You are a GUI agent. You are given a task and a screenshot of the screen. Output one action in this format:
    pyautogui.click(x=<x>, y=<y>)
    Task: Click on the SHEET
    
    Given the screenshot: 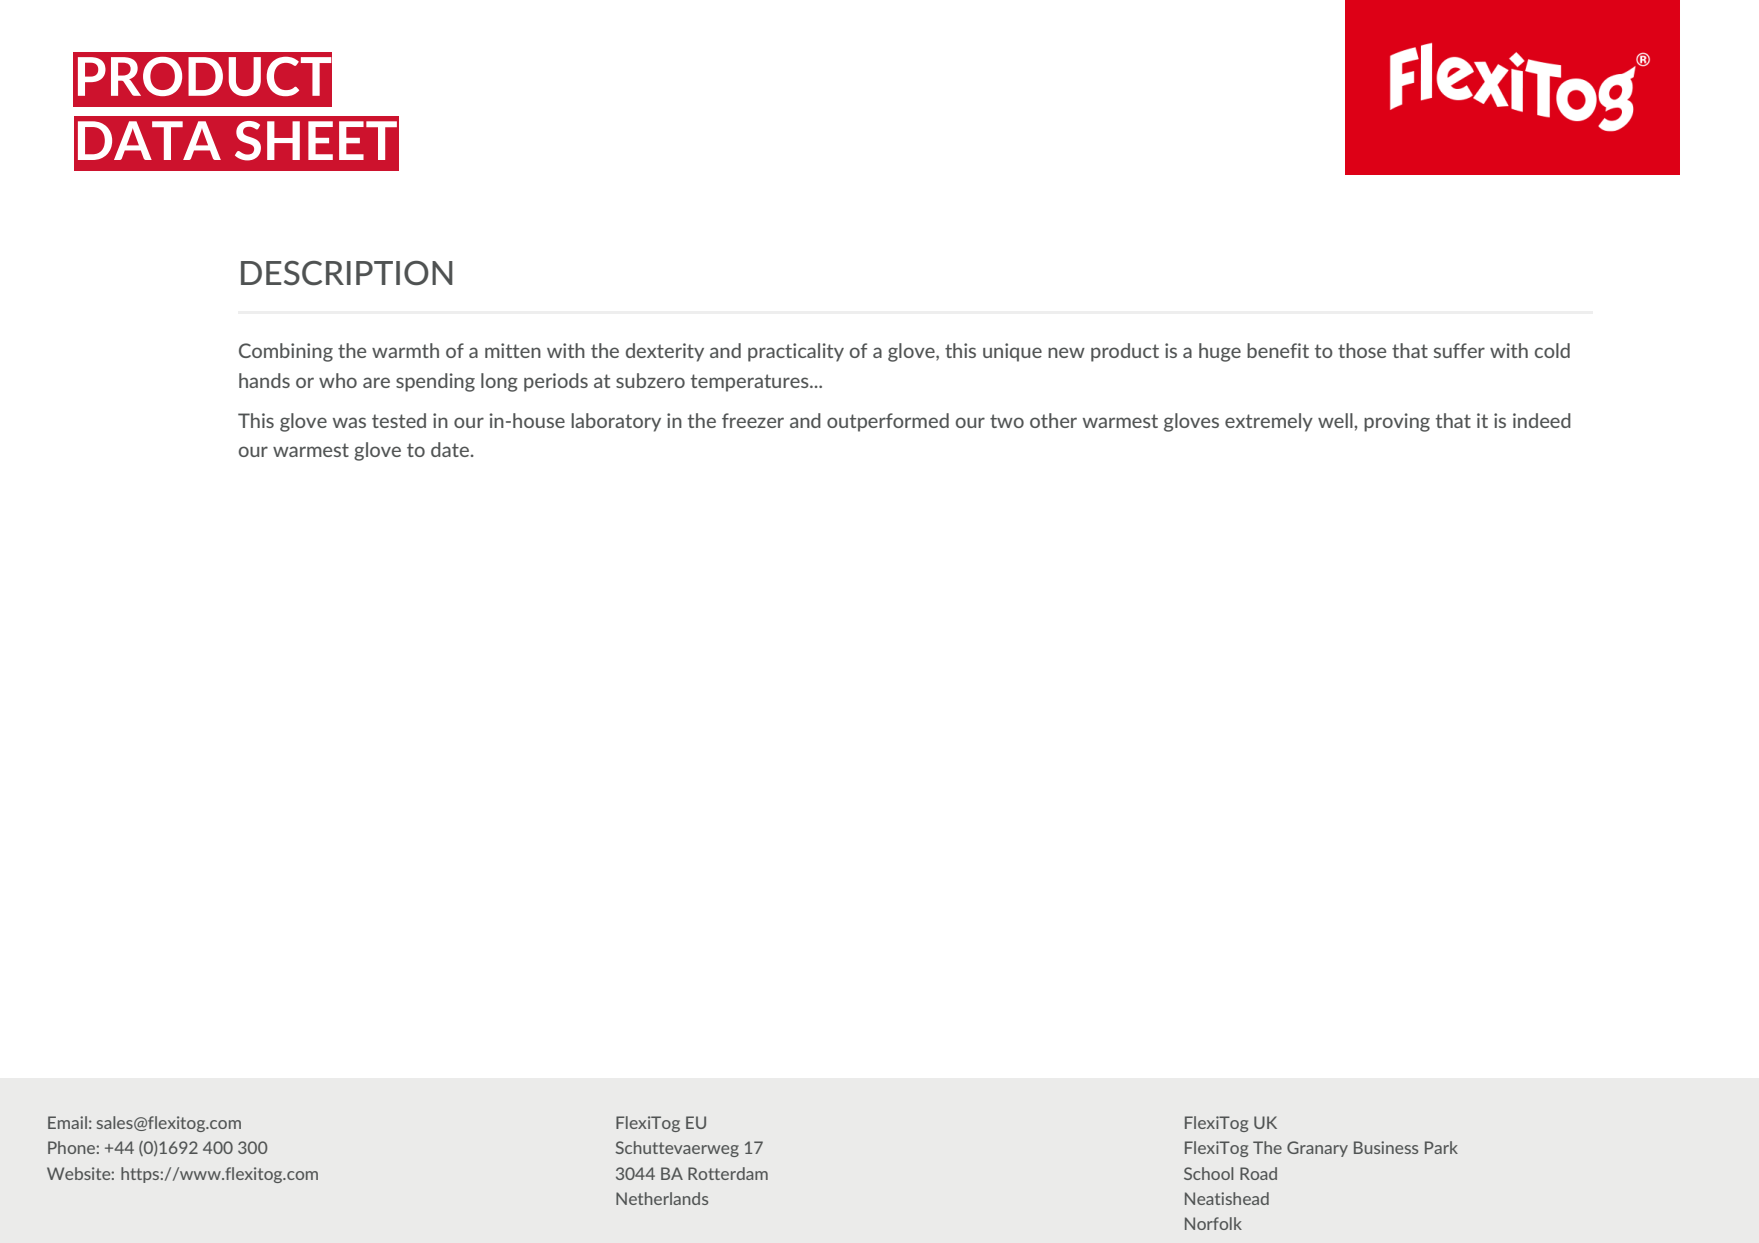 What is the action you would take?
    pyautogui.click(x=316, y=141)
